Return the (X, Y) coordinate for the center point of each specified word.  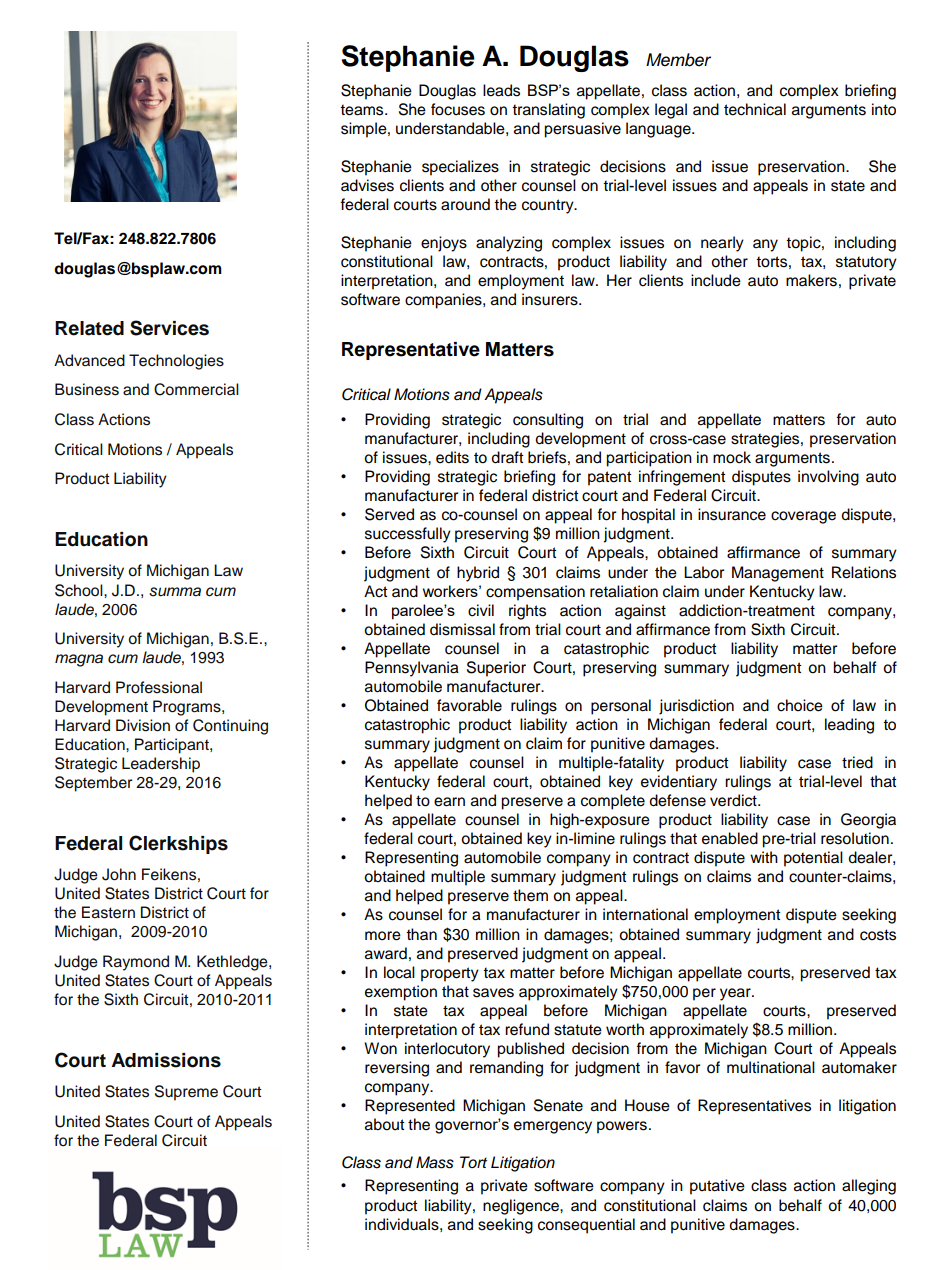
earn (449, 802)
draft (507, 457)
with (764, 857)
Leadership (161, 765)
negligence (522, 1207)
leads (501, 90)
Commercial (196, 389)
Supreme (186, 1093)
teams (363, 110)
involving (828, 478)
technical (755, 109)
